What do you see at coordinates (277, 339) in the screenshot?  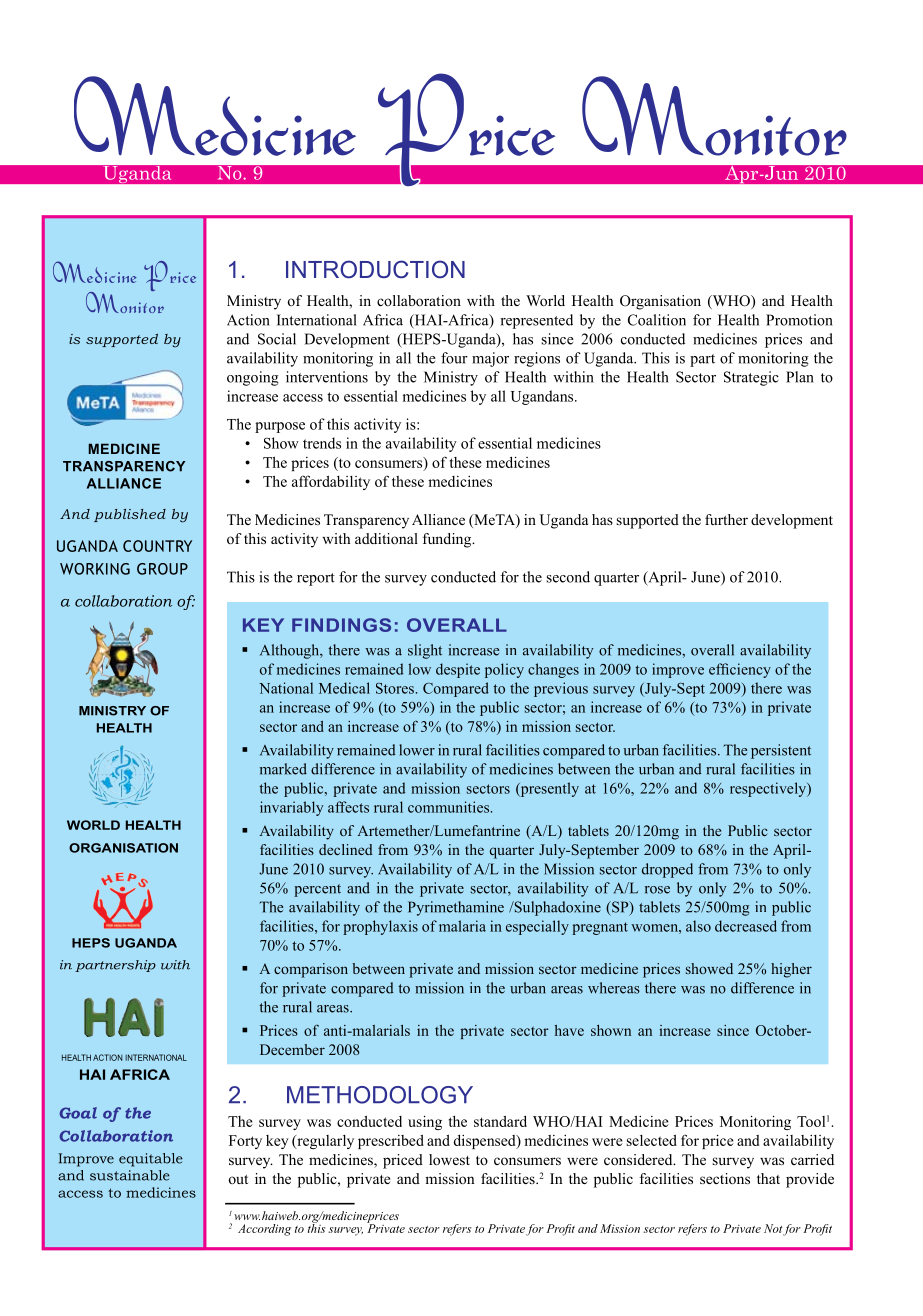 I see `Social` at bounding box center [277, 339].
